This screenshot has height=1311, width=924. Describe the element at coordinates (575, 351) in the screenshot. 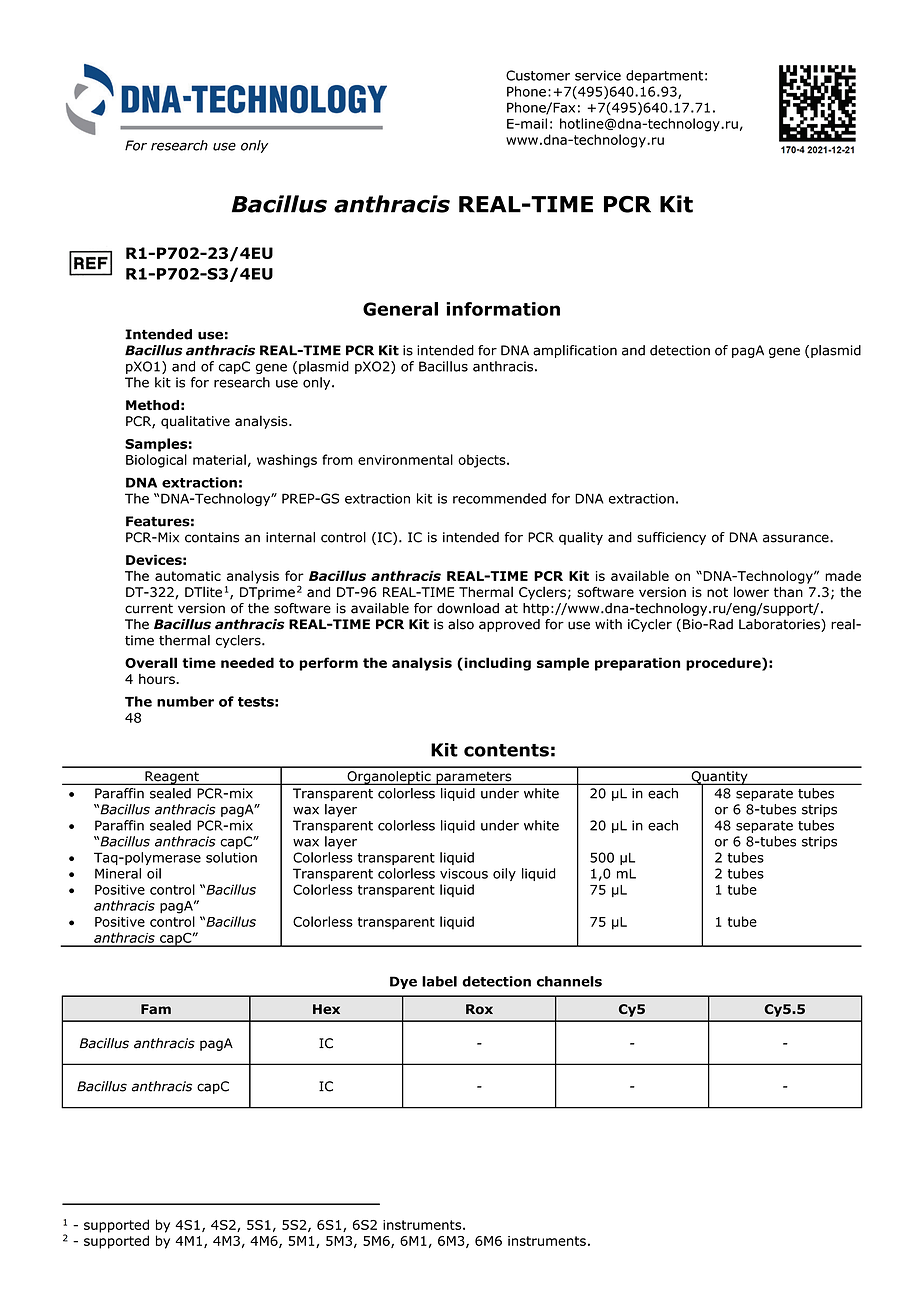

I see `amplification` at that location.
